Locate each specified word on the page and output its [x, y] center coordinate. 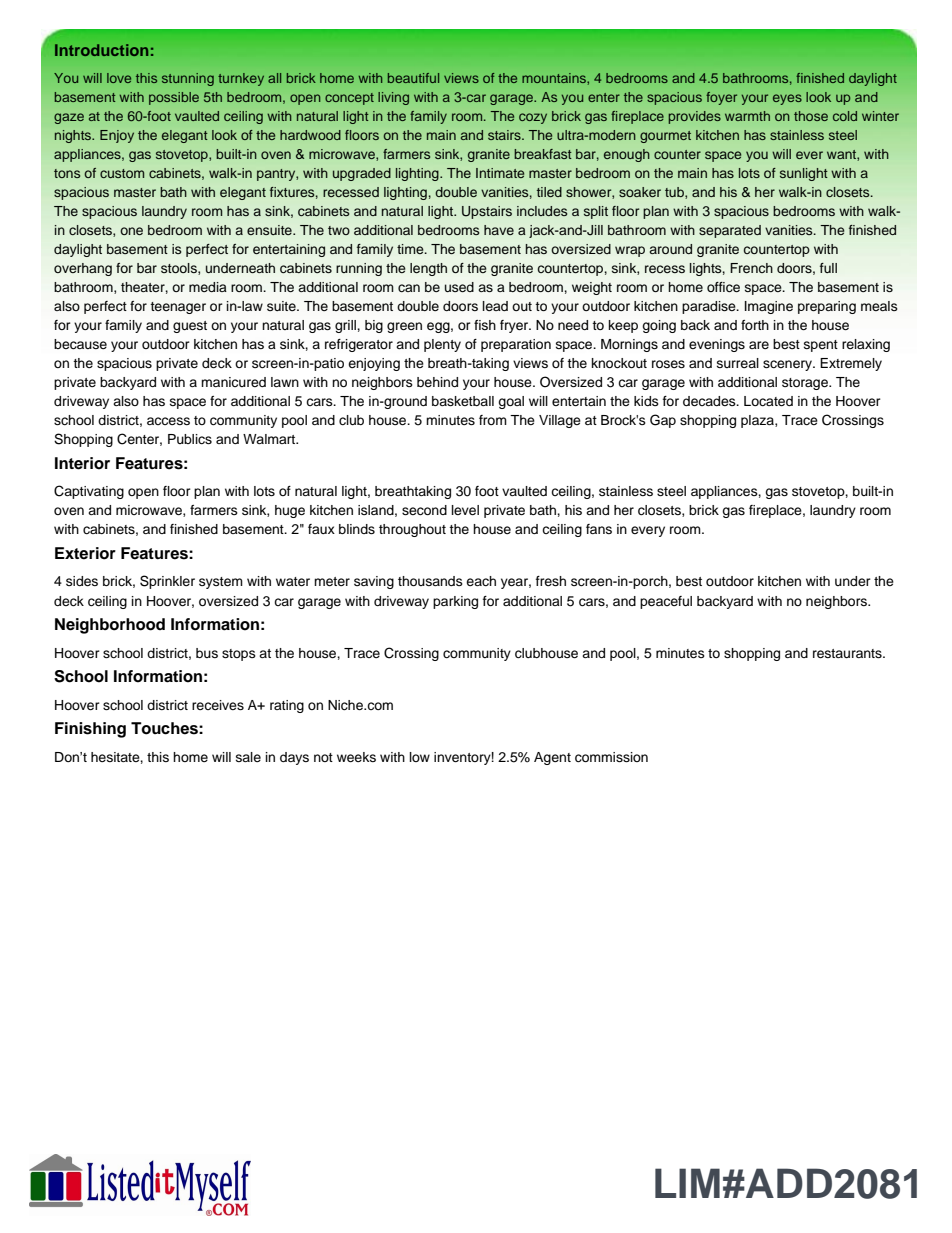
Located [768, 401]
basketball [463, 401]
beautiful [413, 78]
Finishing [90, 730]
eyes [787, 99]
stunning [188, 79]
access [168, 421]
